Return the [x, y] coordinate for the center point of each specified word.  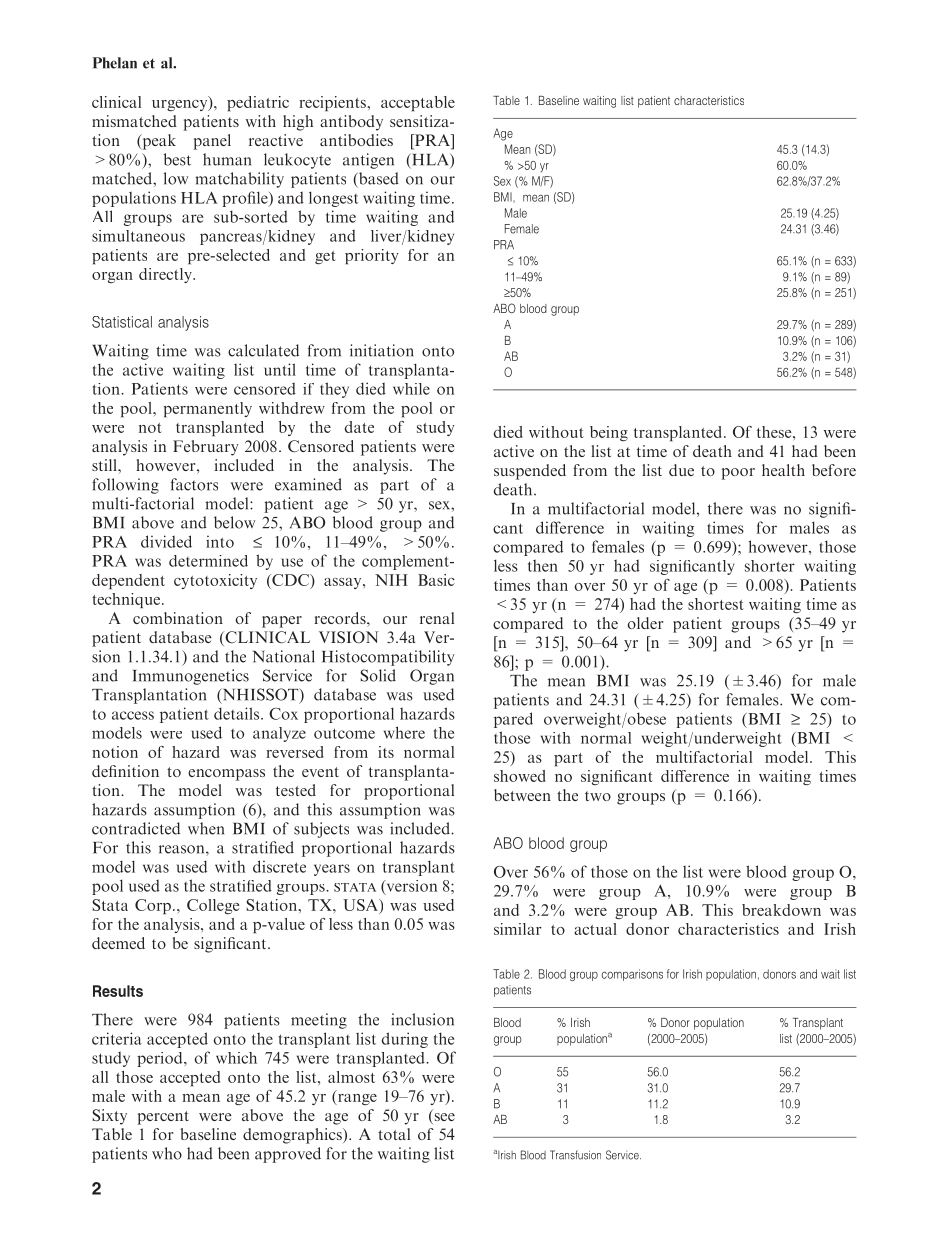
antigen [368, 161]
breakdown [781, 910]
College [213, 906]
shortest [716, 604]
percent [163, 1118]
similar [518, 929]
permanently [207, 409]
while [411, 389]
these [775, 432]
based [378, 178]
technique [127, 600]
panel [212, 142]
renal [437, 618]
